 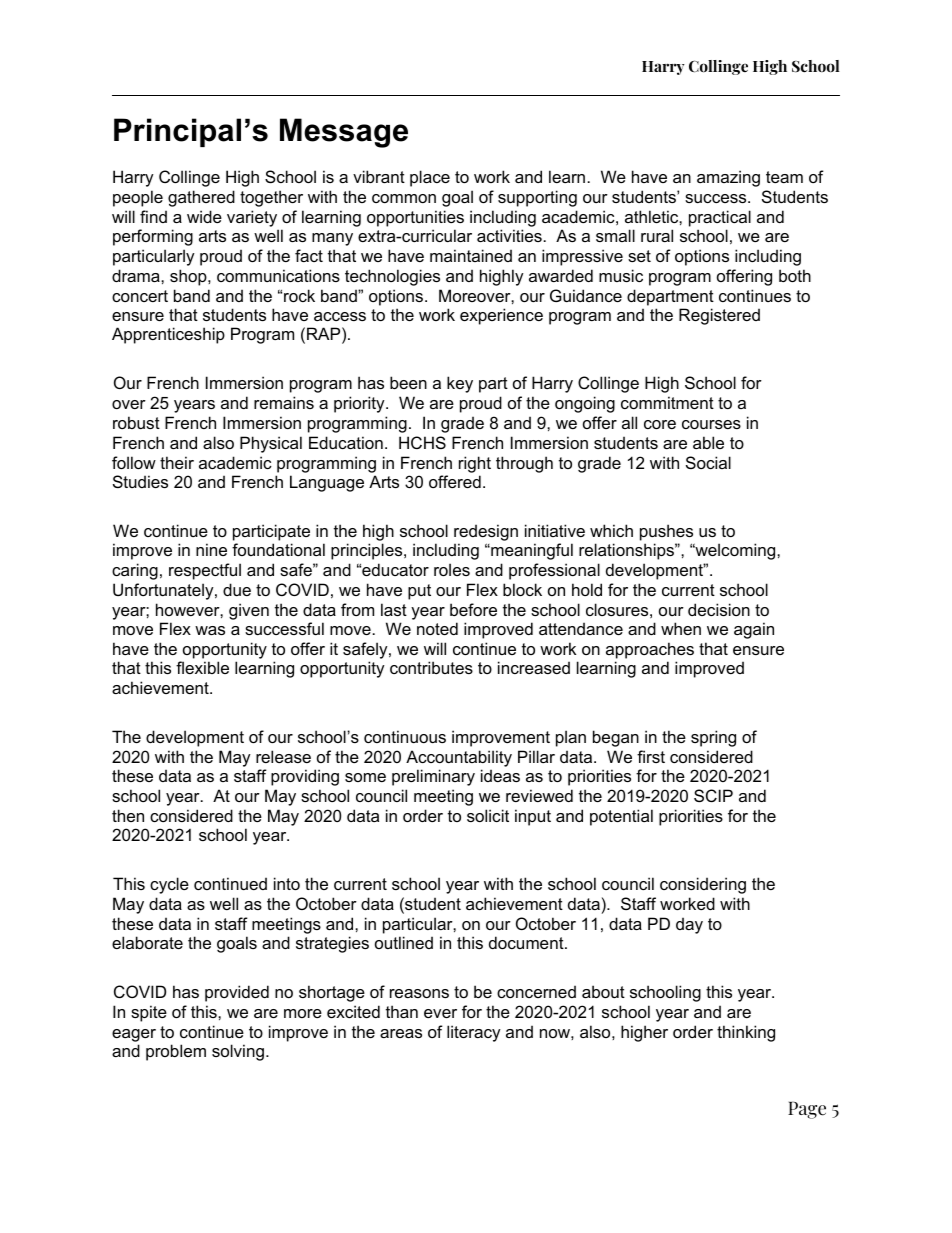 What do you see at coordinates (284, 402) in the image?
I see `remains` at bounding box center [284, 402].
